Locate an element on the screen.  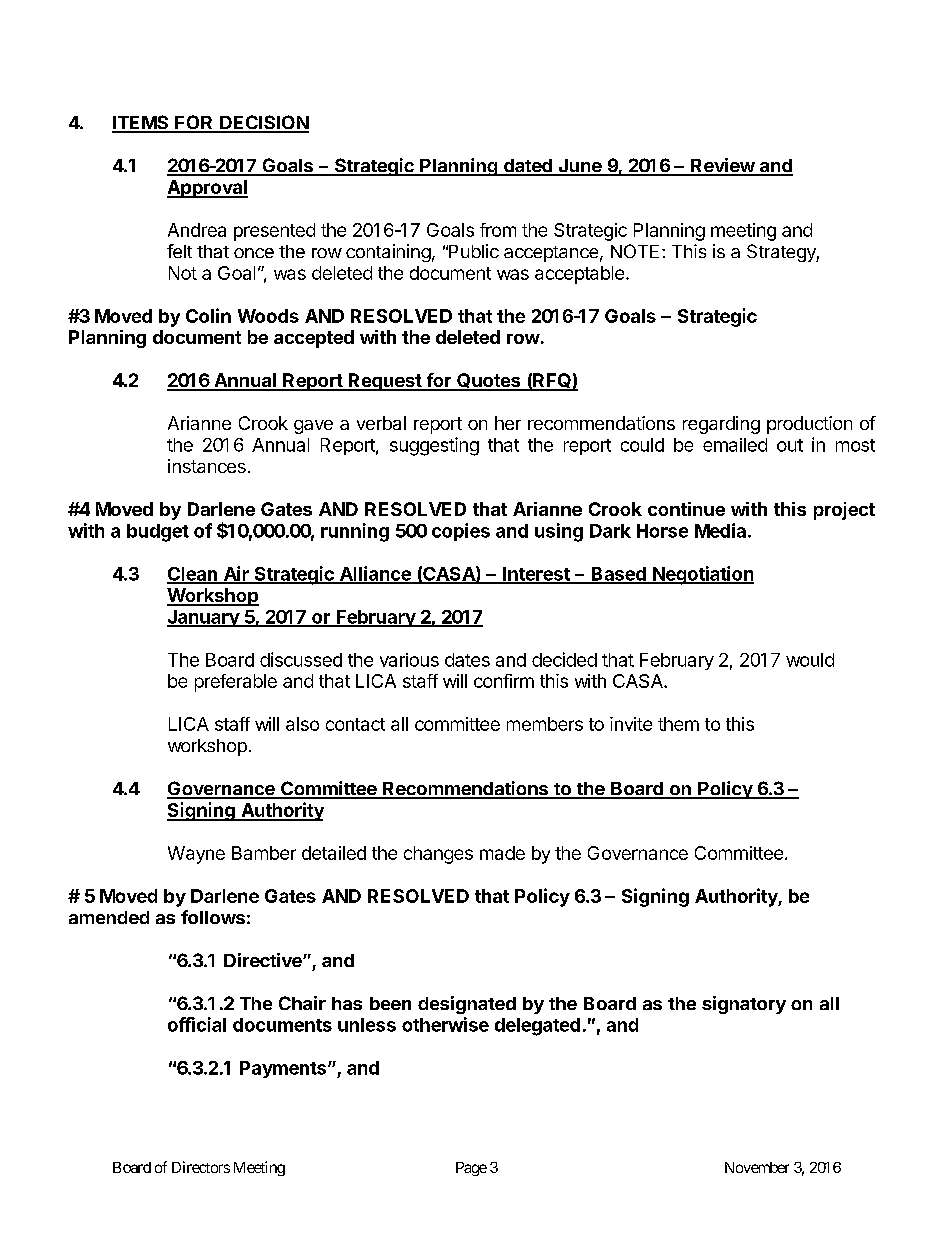
dates is located at coordinates (467, 660).
